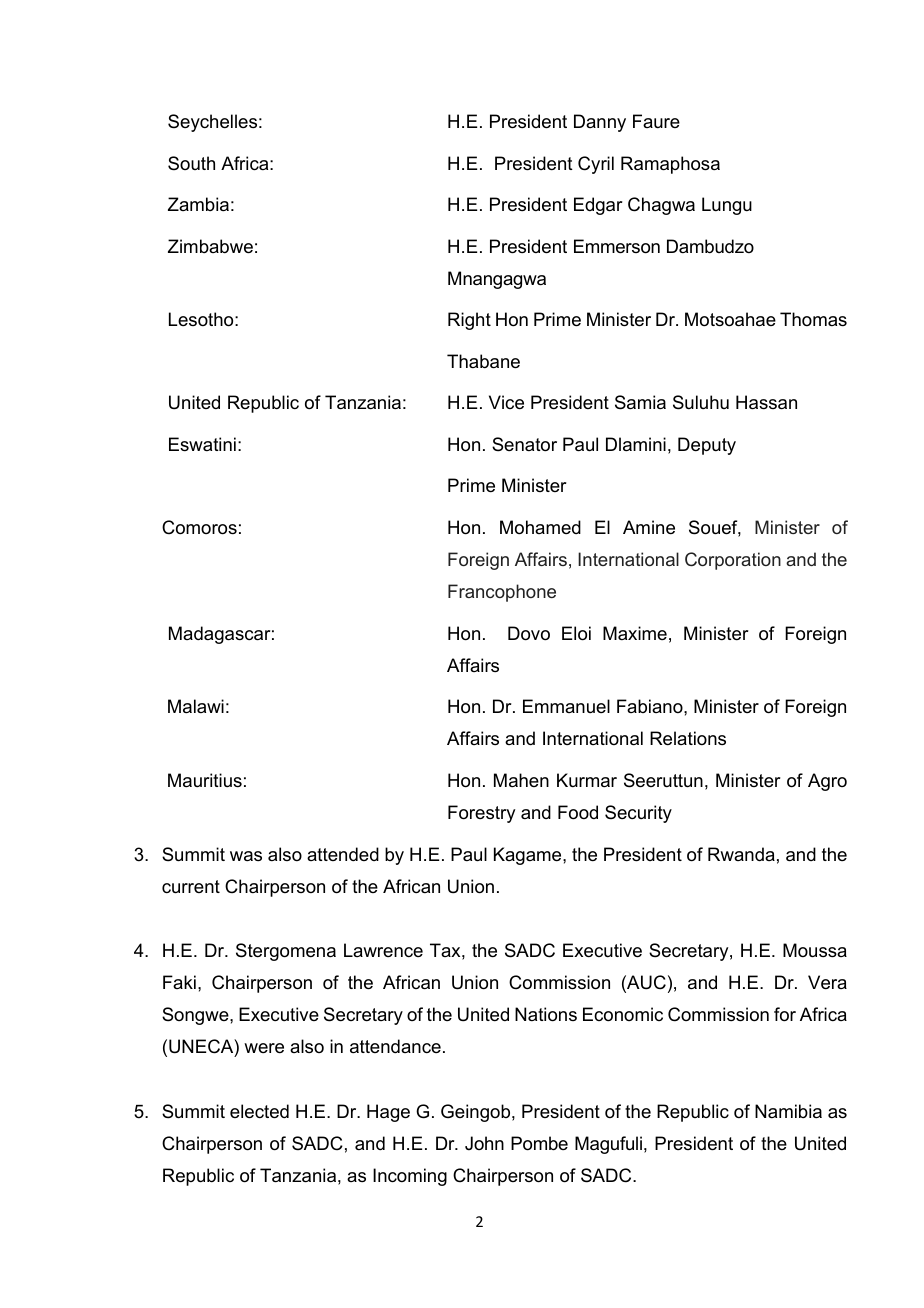  I want to click on Zimbabwe, so click(210, 246).
